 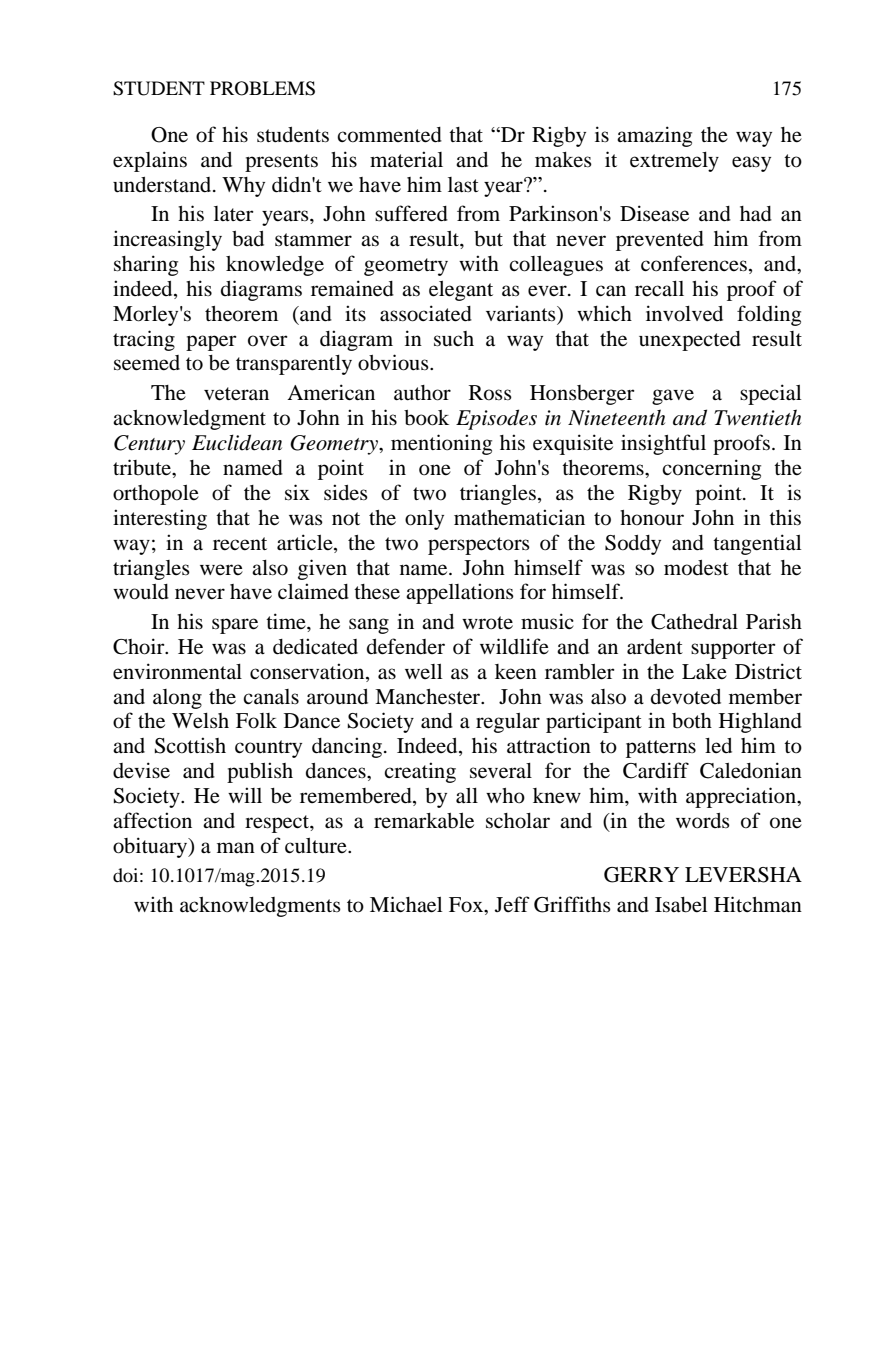 What do you see at coordinates (424, 520) in the page?
I see `only` at bounding box center [424, 520].
